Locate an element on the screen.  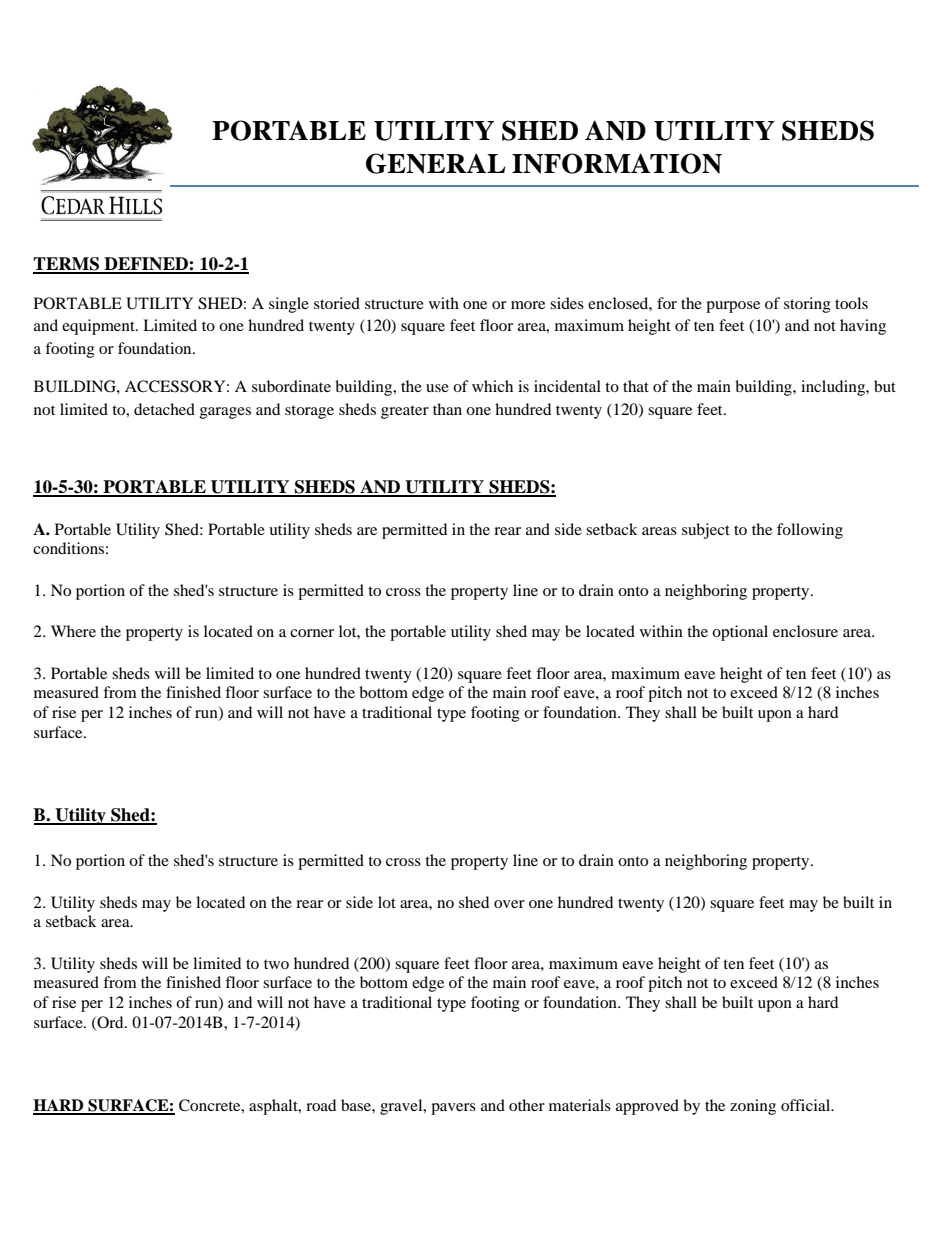
enclosure is located at coordinates (805, 631).
